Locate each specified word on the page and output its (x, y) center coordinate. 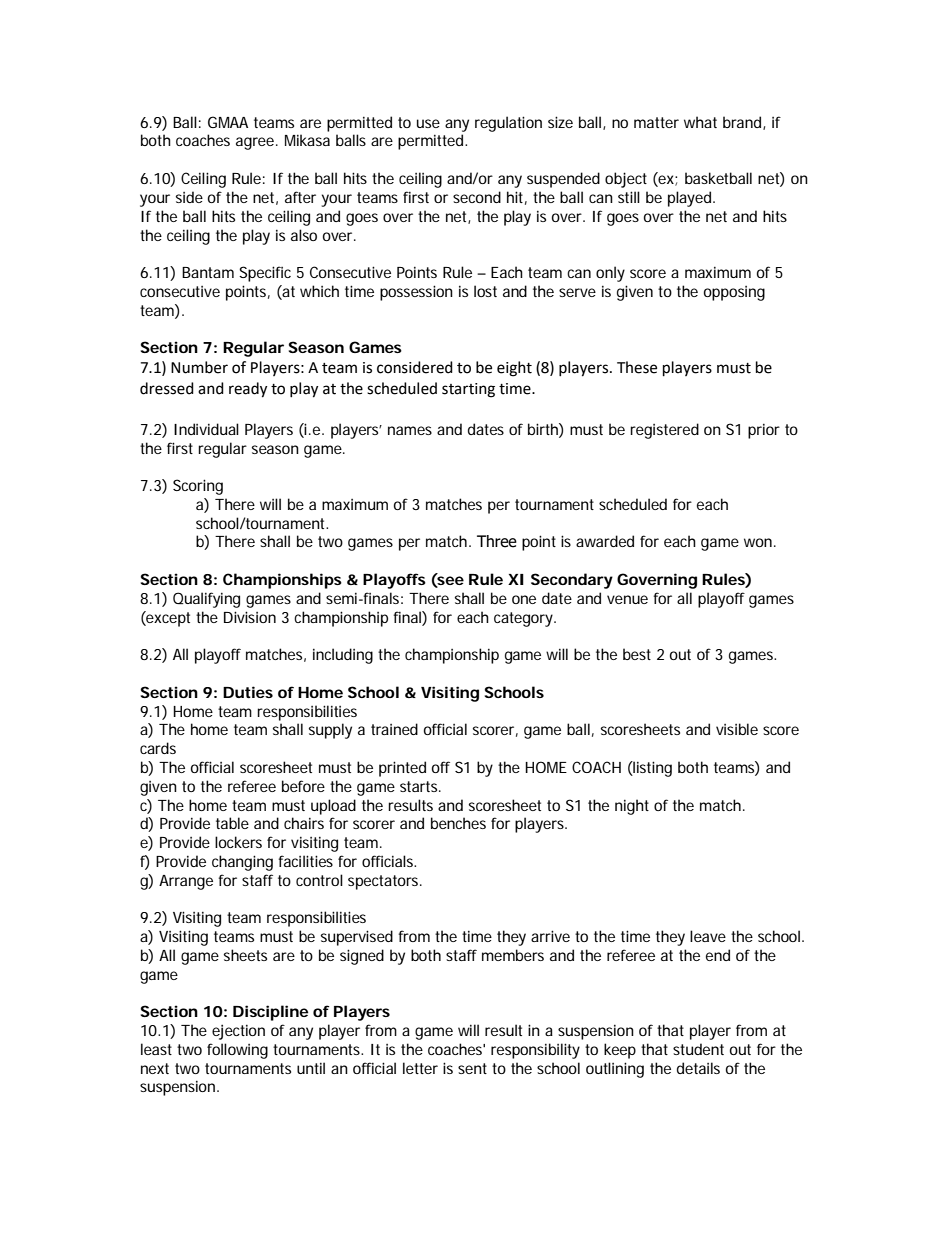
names (410, 430)
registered (664, 431)
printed (402, 769)
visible (737, 729)
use (428, 123)
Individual (206, 429)
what (700, 122)
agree (257, 143)
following (237, 1051)
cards (158, 748)
